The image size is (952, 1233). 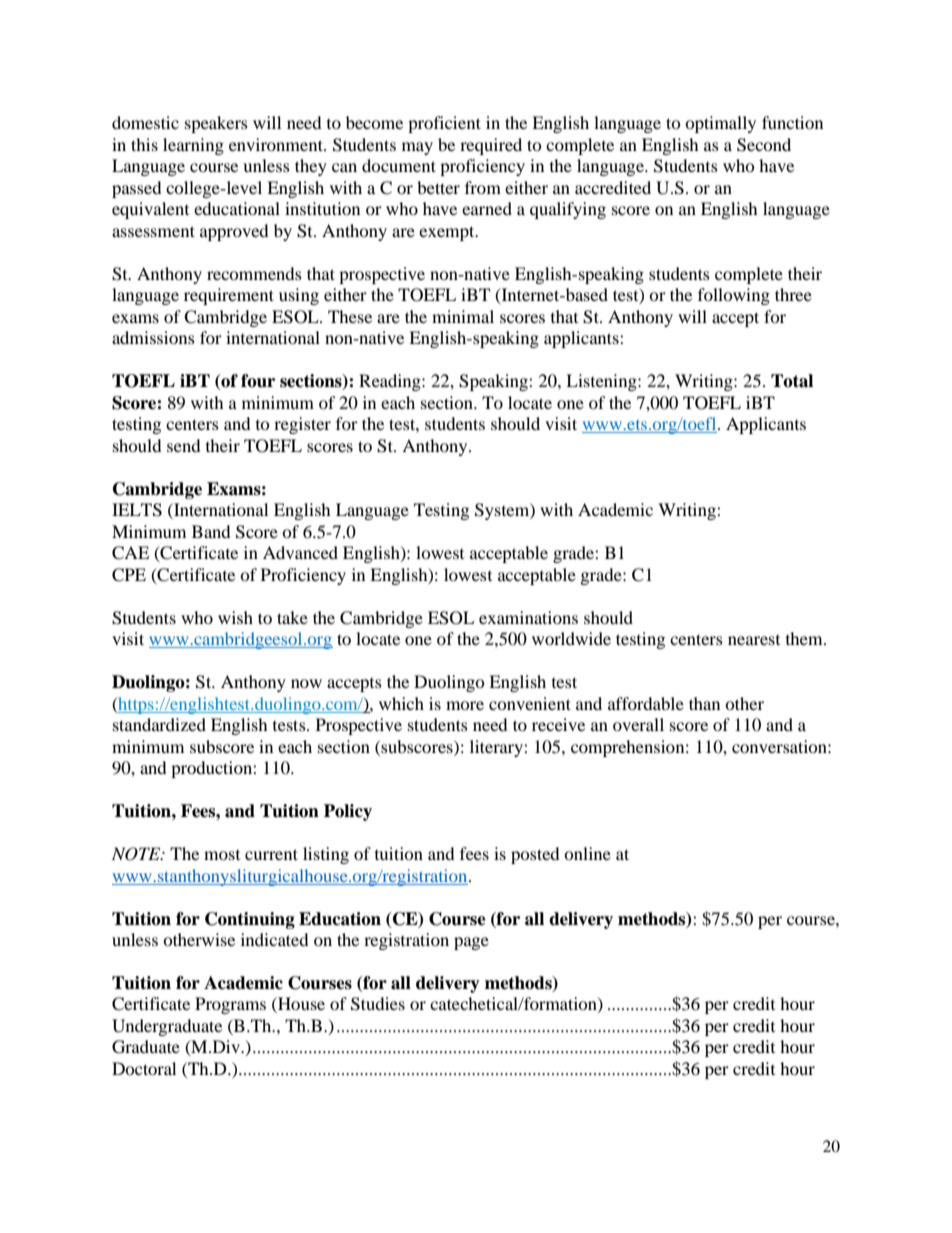 What do you see at coordinates (230, 1005) in the page?
I see `Programs` at bounding box center [230, 1005].
